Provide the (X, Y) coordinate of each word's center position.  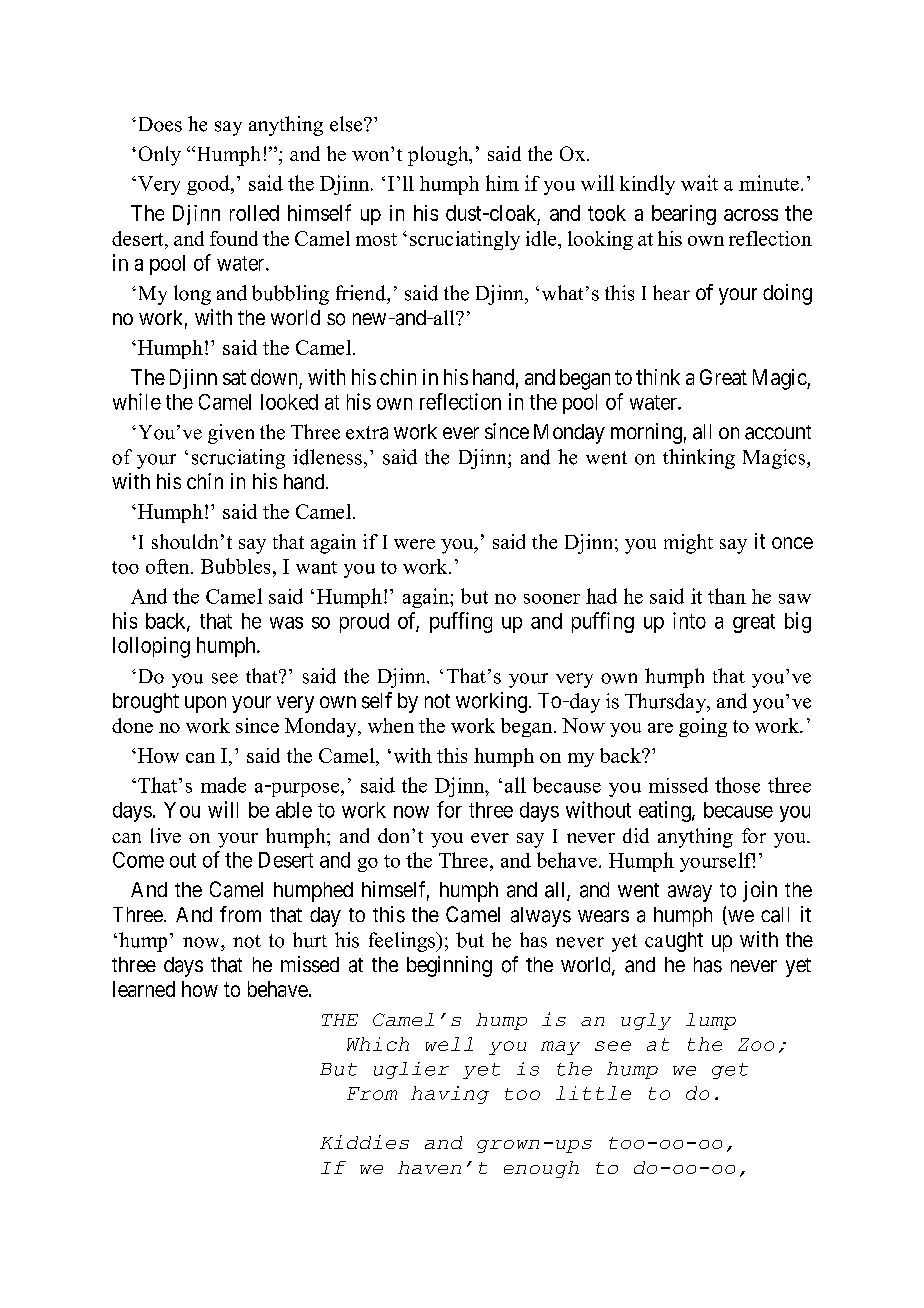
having (450, 1095)
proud (364, 623)
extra (367, 433)
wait (699, 183)
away (690, 893)
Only (160, 156)
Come (138, 860)
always (541, 917)
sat (234, 377)
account (778, 432)
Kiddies (364, 1142)
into (689, 620)
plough (439, 156)
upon (205, 704)
